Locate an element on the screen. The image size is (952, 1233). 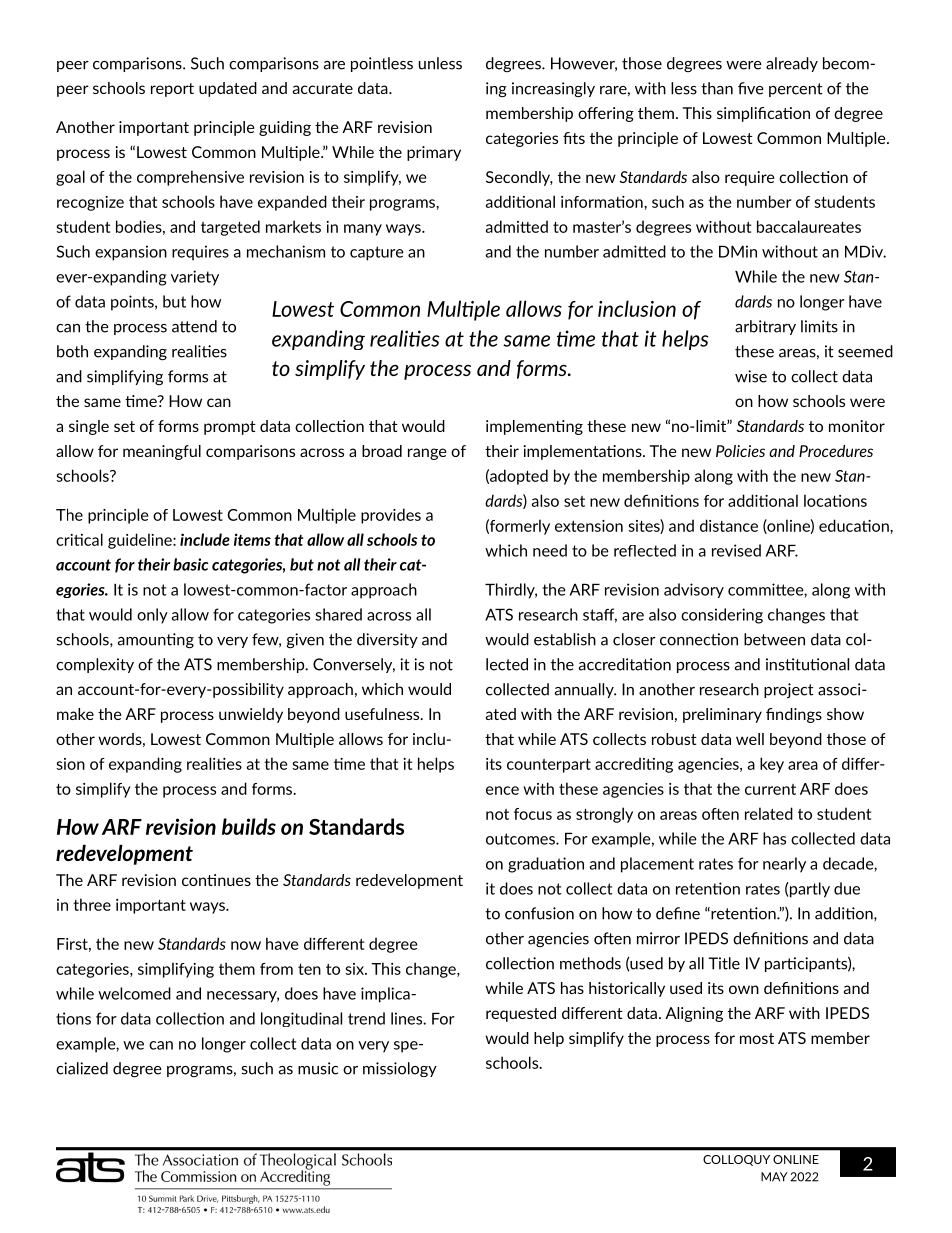
primary is located at coordinates (434, 153).
